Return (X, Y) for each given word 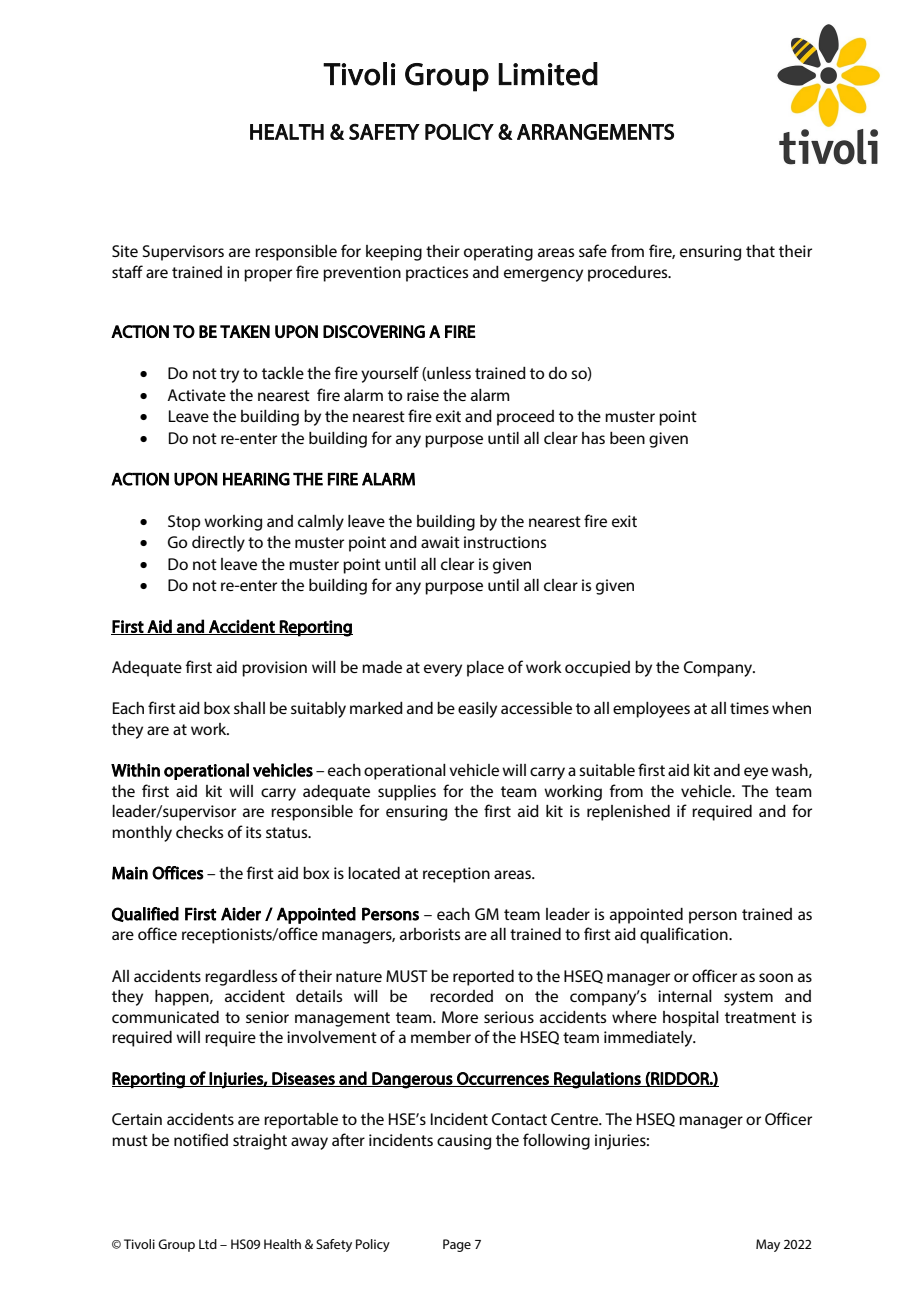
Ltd (208, 1244)
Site (125, 251)
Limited (548, 74)
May (768, 1245)
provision (274, 669)
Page (457, 1245)
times (749, 708)
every (443, 670)
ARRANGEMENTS (595, 132)
